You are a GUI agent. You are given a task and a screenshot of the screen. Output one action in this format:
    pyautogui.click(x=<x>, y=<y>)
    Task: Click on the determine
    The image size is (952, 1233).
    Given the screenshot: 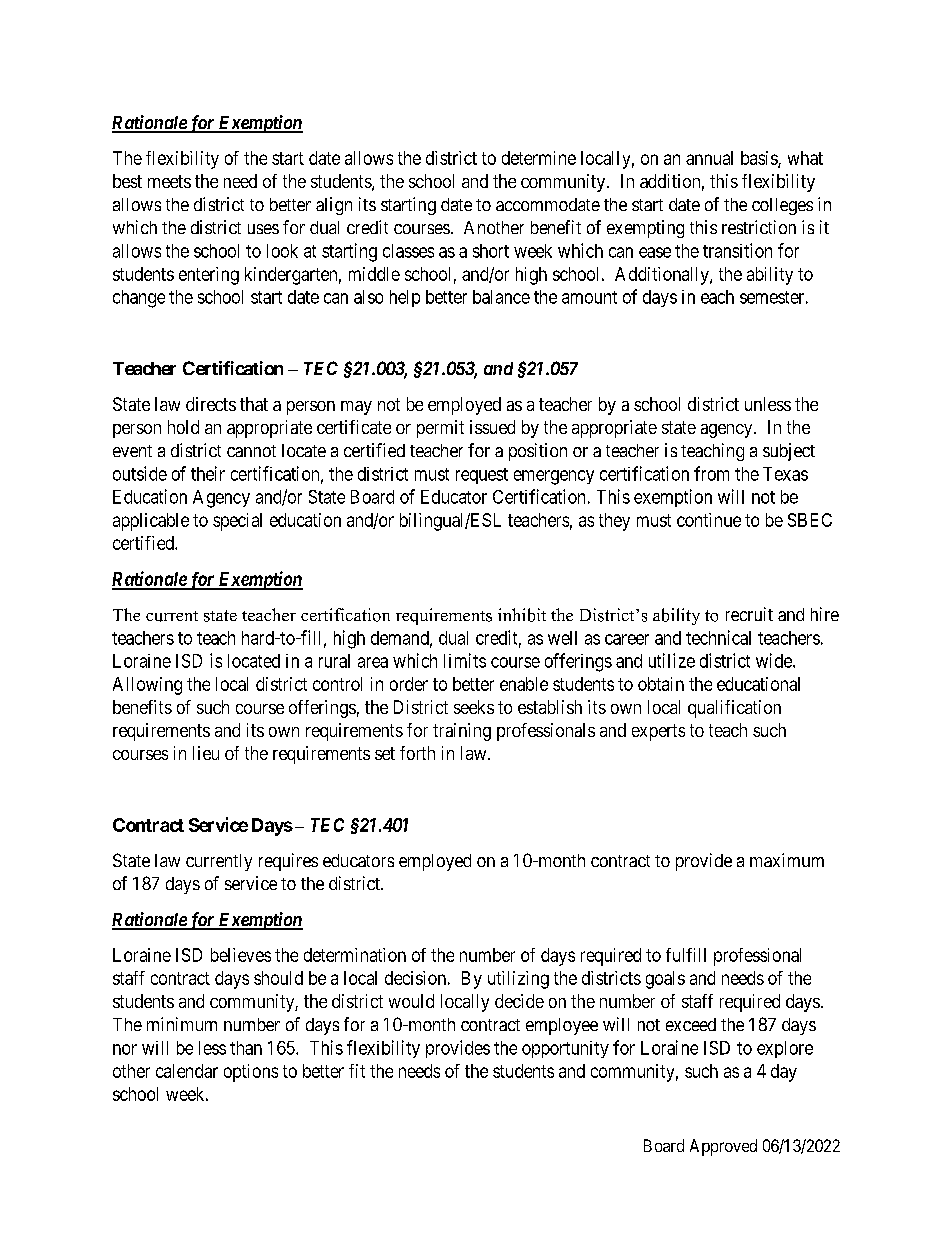 What is the action you would take?
    pyautogui.click(x=539, y=158)
